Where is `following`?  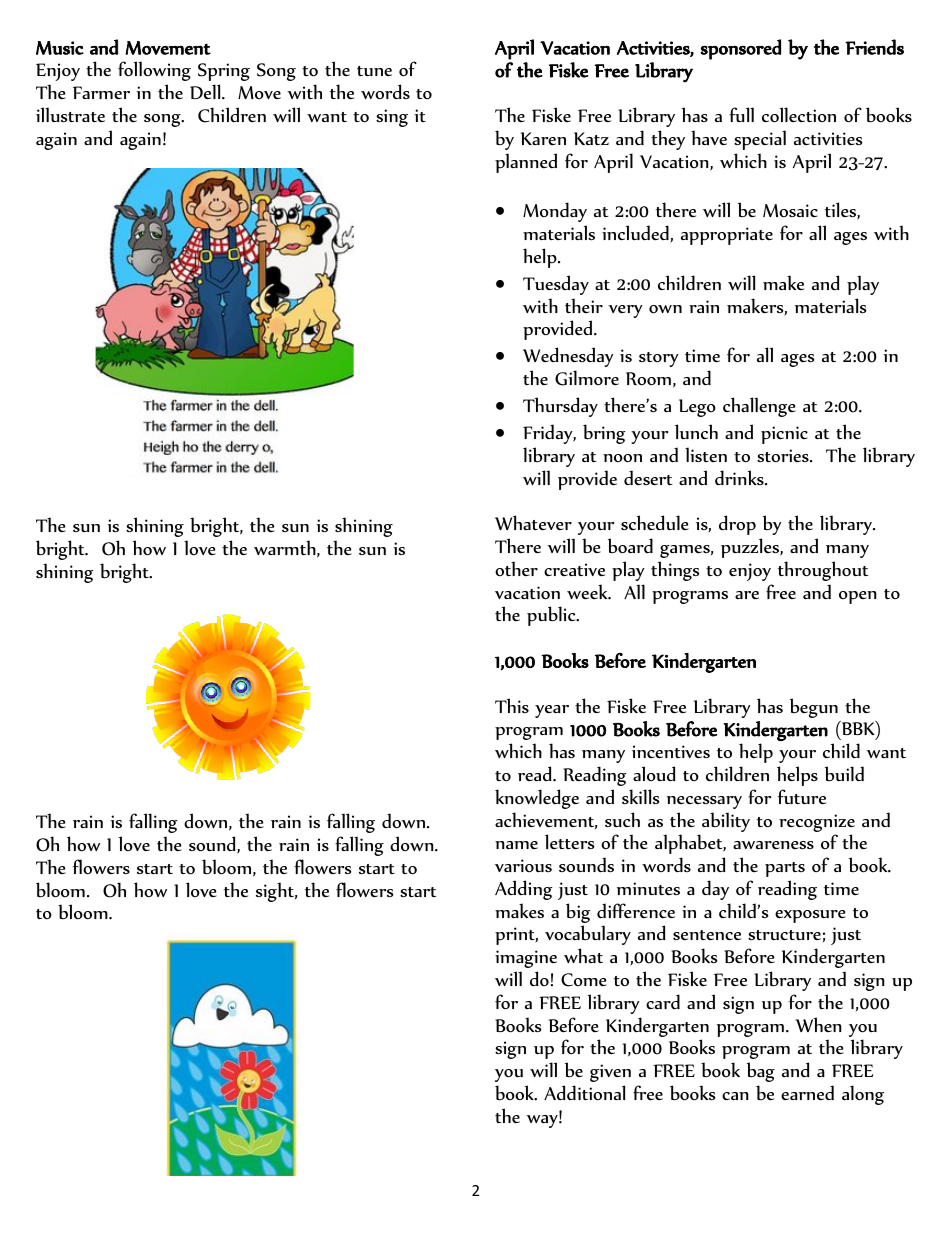
following is located at coordinates (154, 71).
